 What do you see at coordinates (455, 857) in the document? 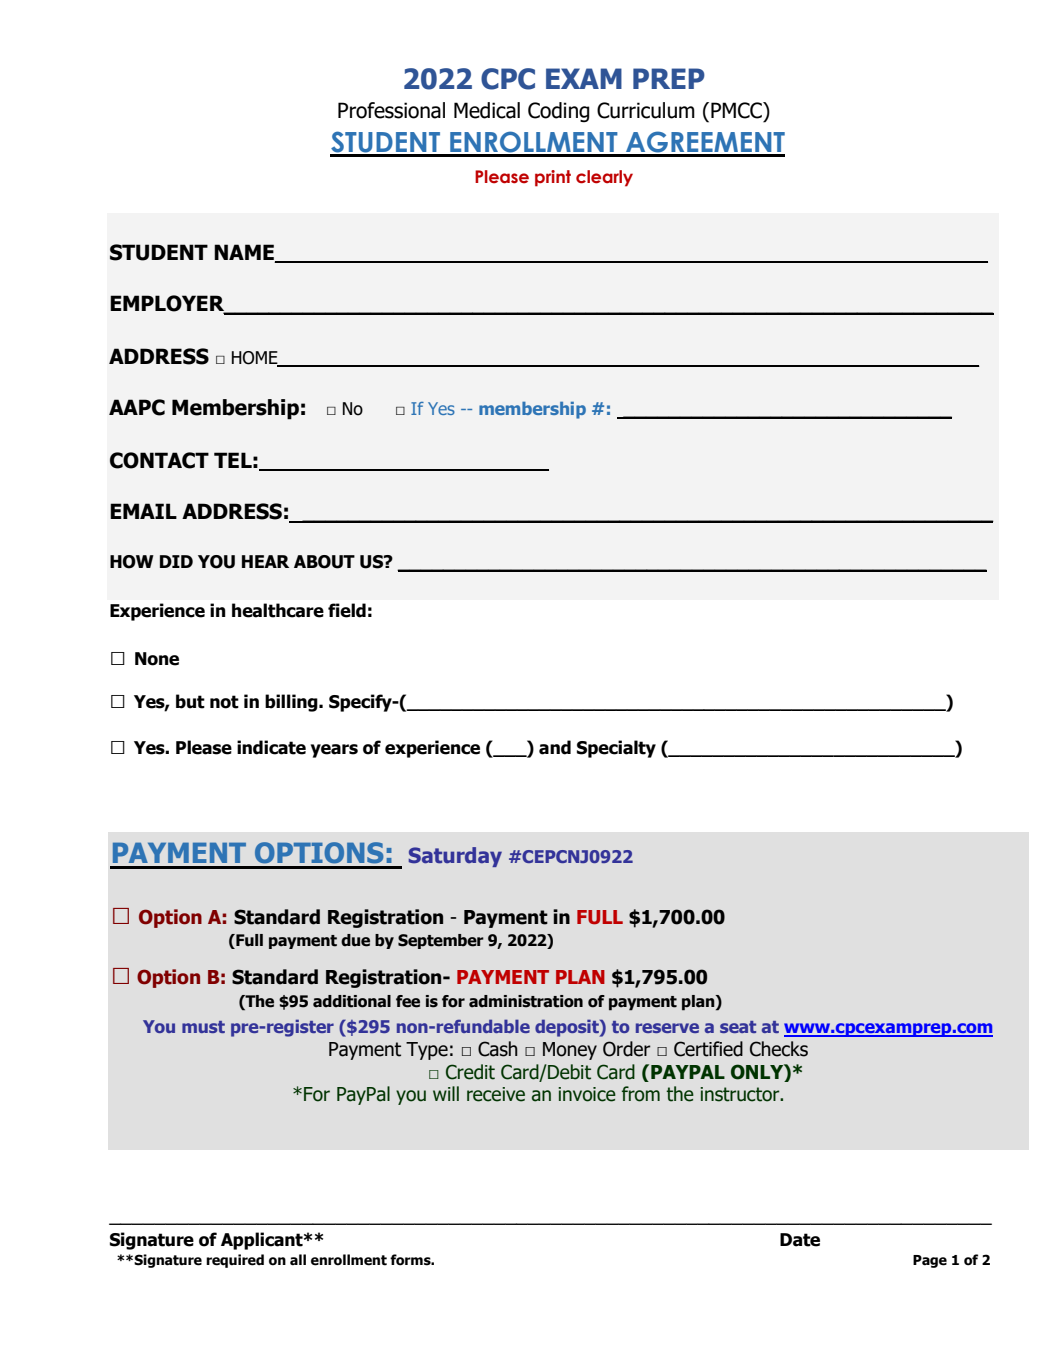
I see `Saturday` at bounding box center [455, 857].
